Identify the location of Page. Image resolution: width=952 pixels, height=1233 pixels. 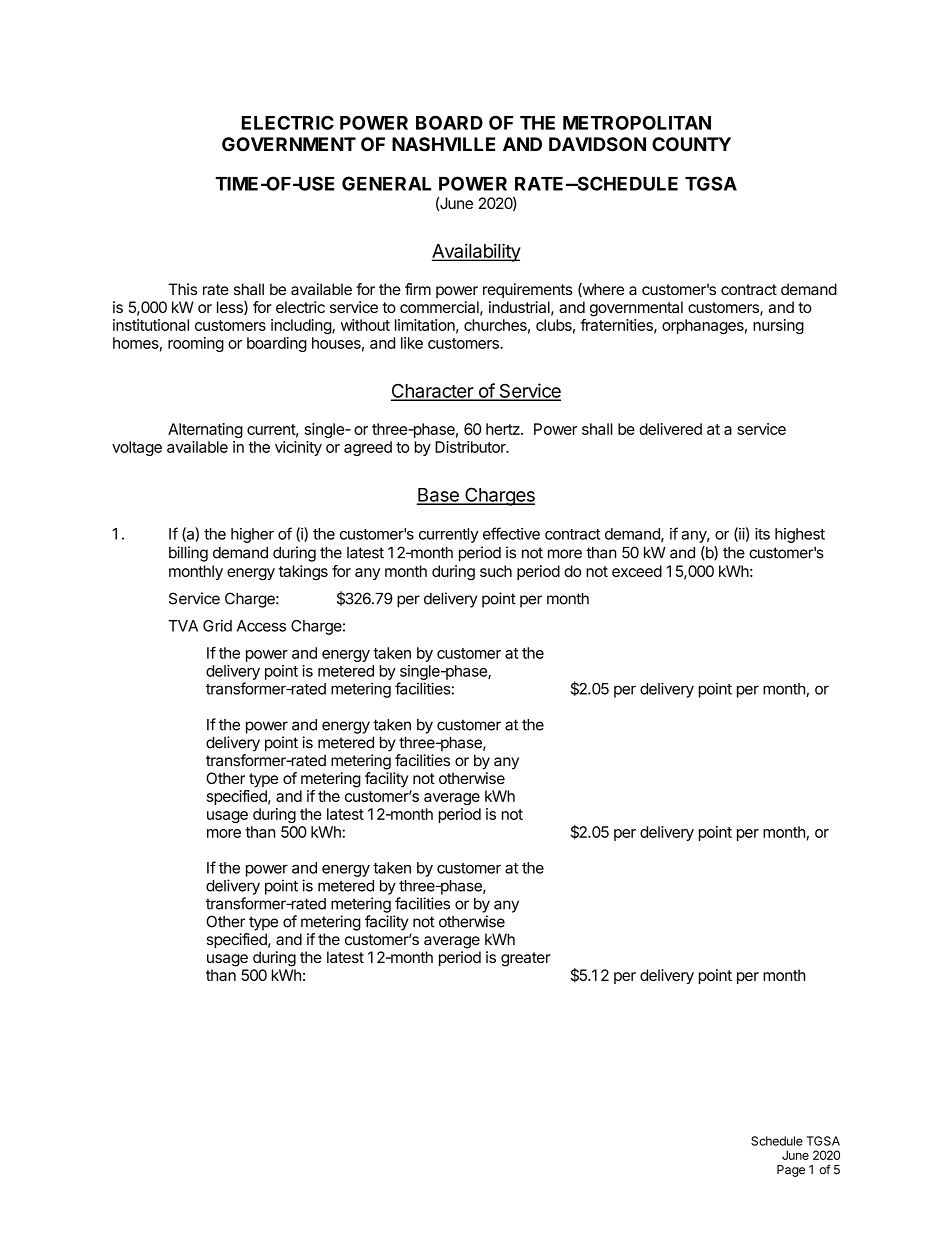
(791, 1171).
